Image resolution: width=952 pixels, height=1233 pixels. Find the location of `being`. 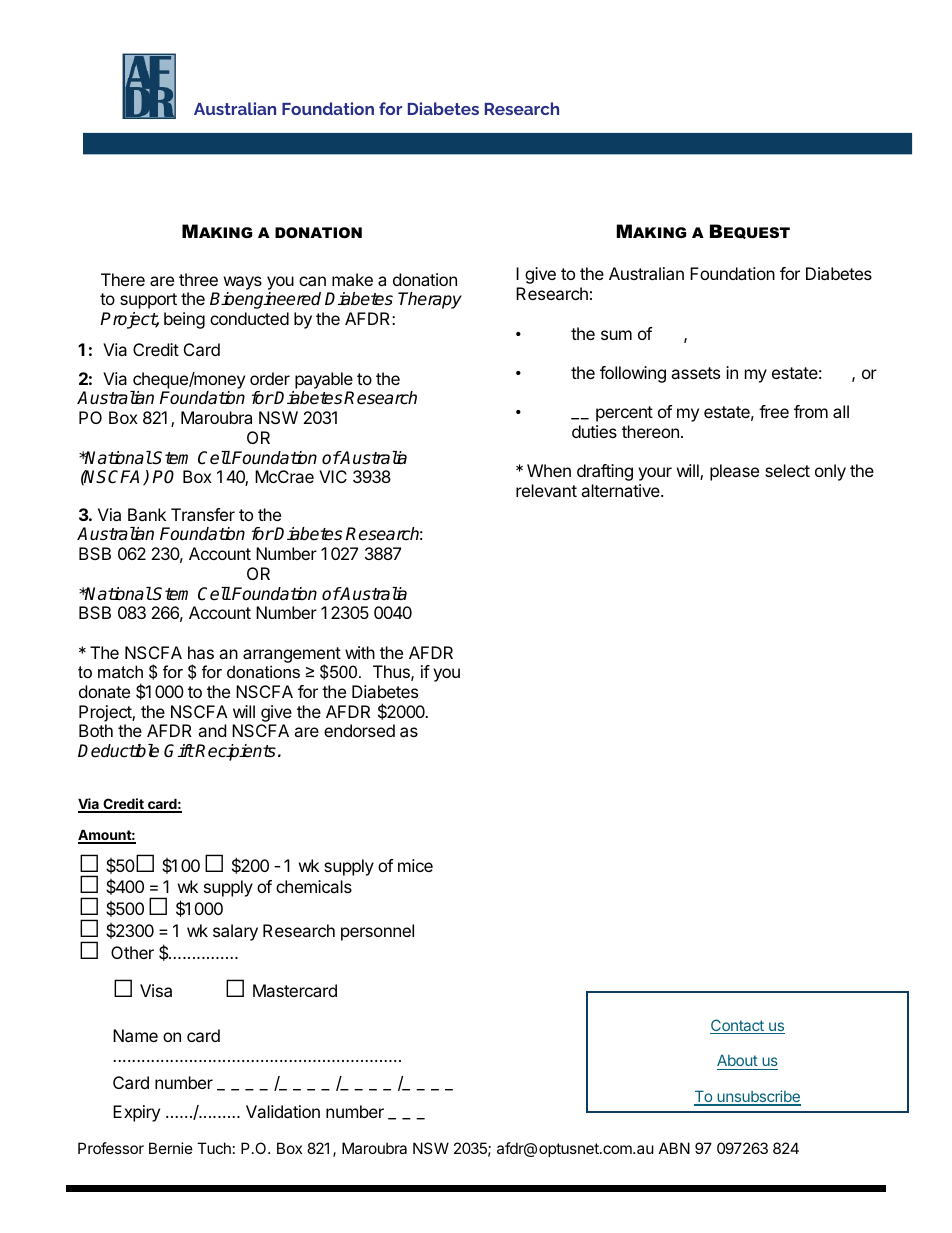

being is located at coordinates (184, 320).
